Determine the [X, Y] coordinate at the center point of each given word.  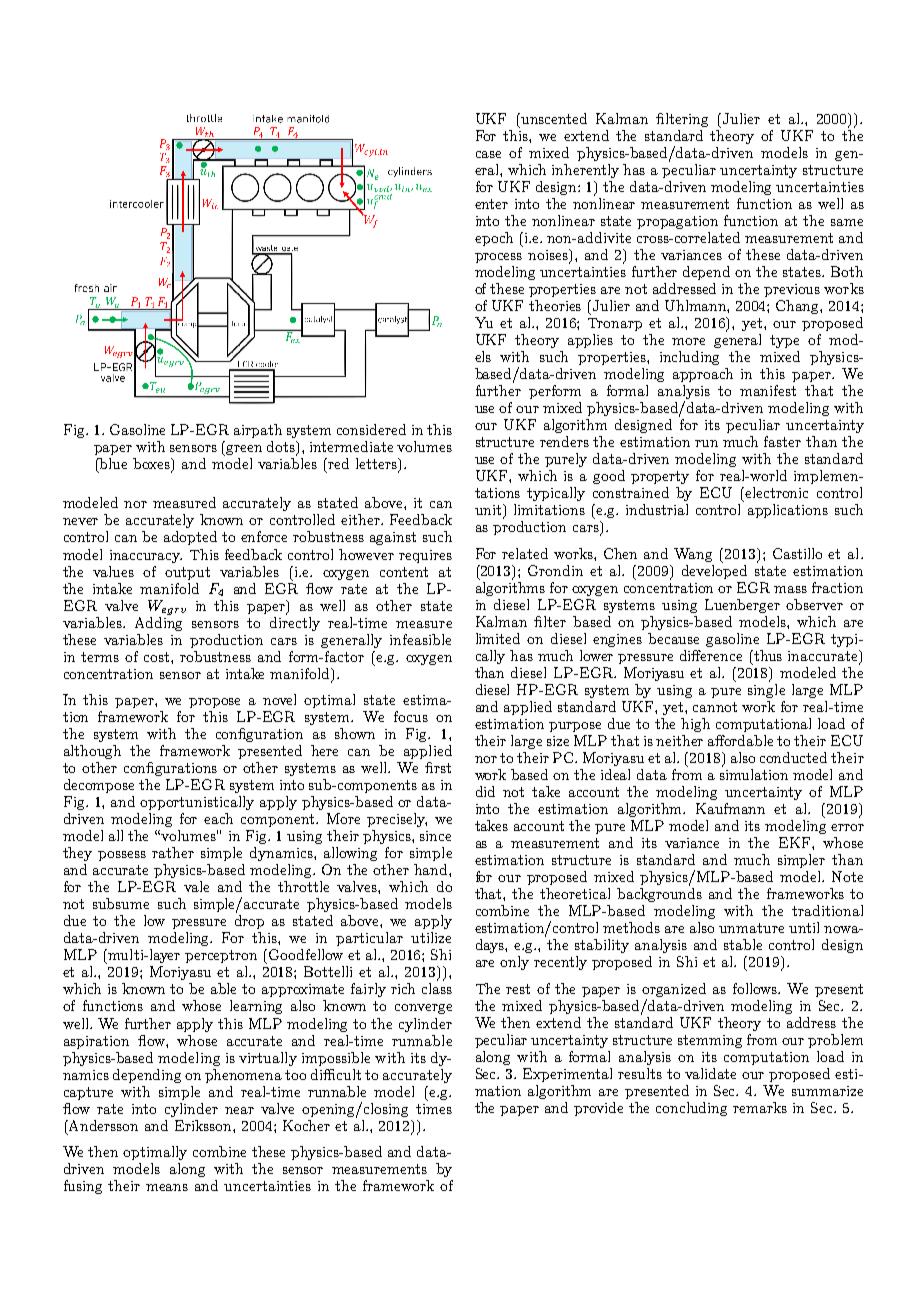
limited [498, 638]
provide [598, 1109]
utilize [431, 937]
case [488, 154]
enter [491, 204]
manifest [768, 390]
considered [371, 429]
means [167, 1187]
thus [767, 655]
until [804, 927]
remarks [760, 1107]
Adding [158, 622]
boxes [153, 465]
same [847, 222]
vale [196, 886]
